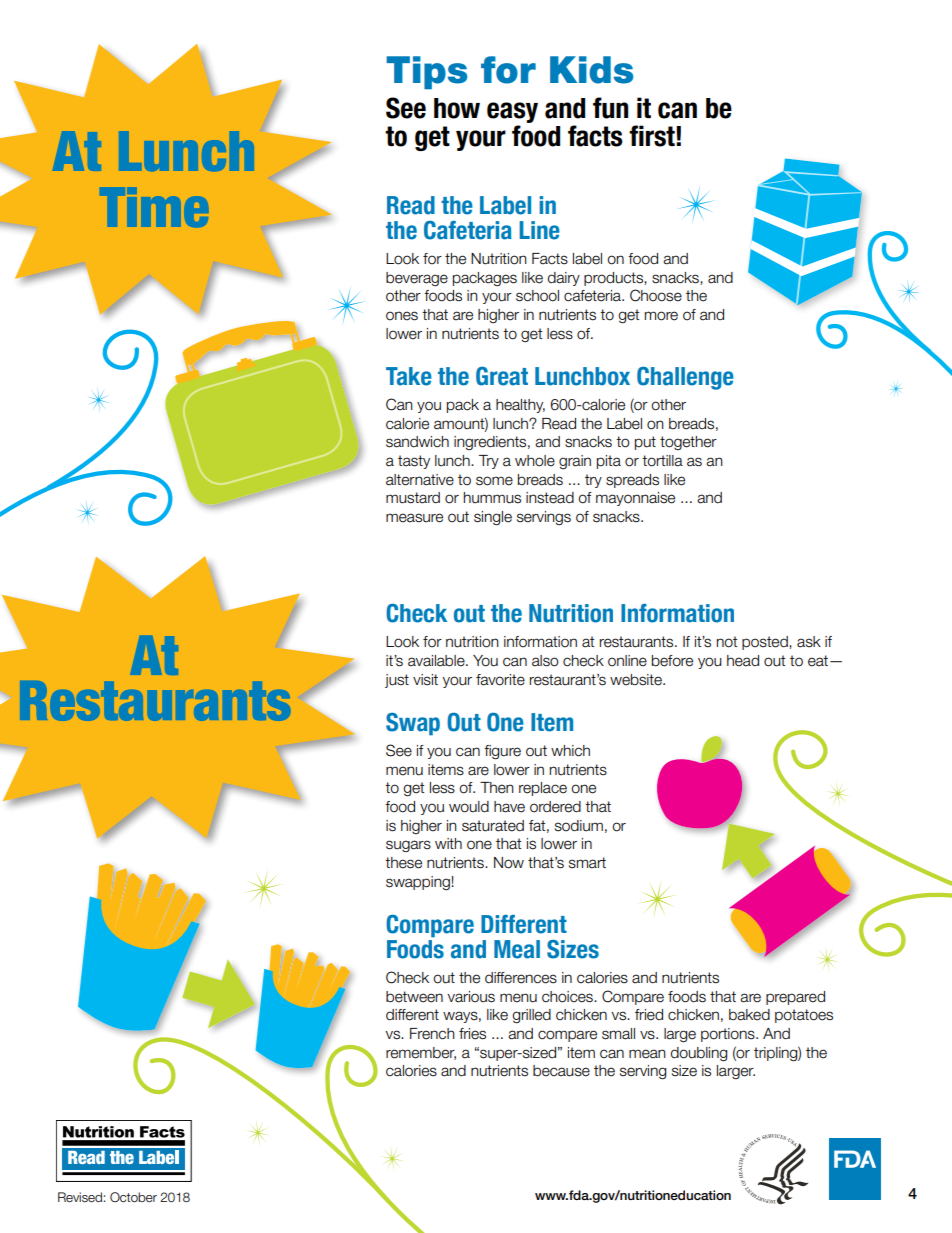 The image size is (952, 1233). I want to click on remember, so click(421, 1053).
